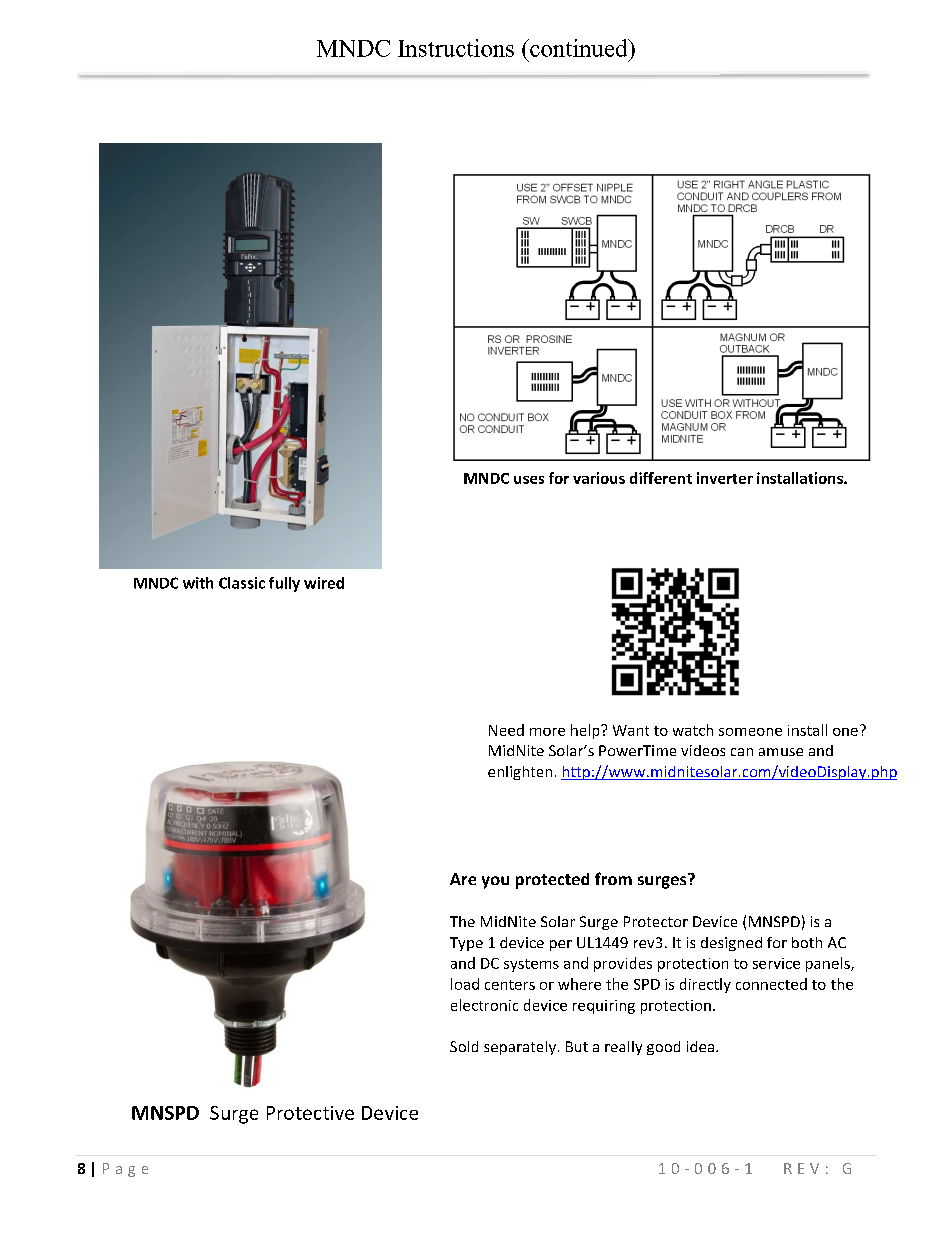  What do you see at coordinates (284, 584) in the image?
I see `fully` at bounding box center [284, 584].
